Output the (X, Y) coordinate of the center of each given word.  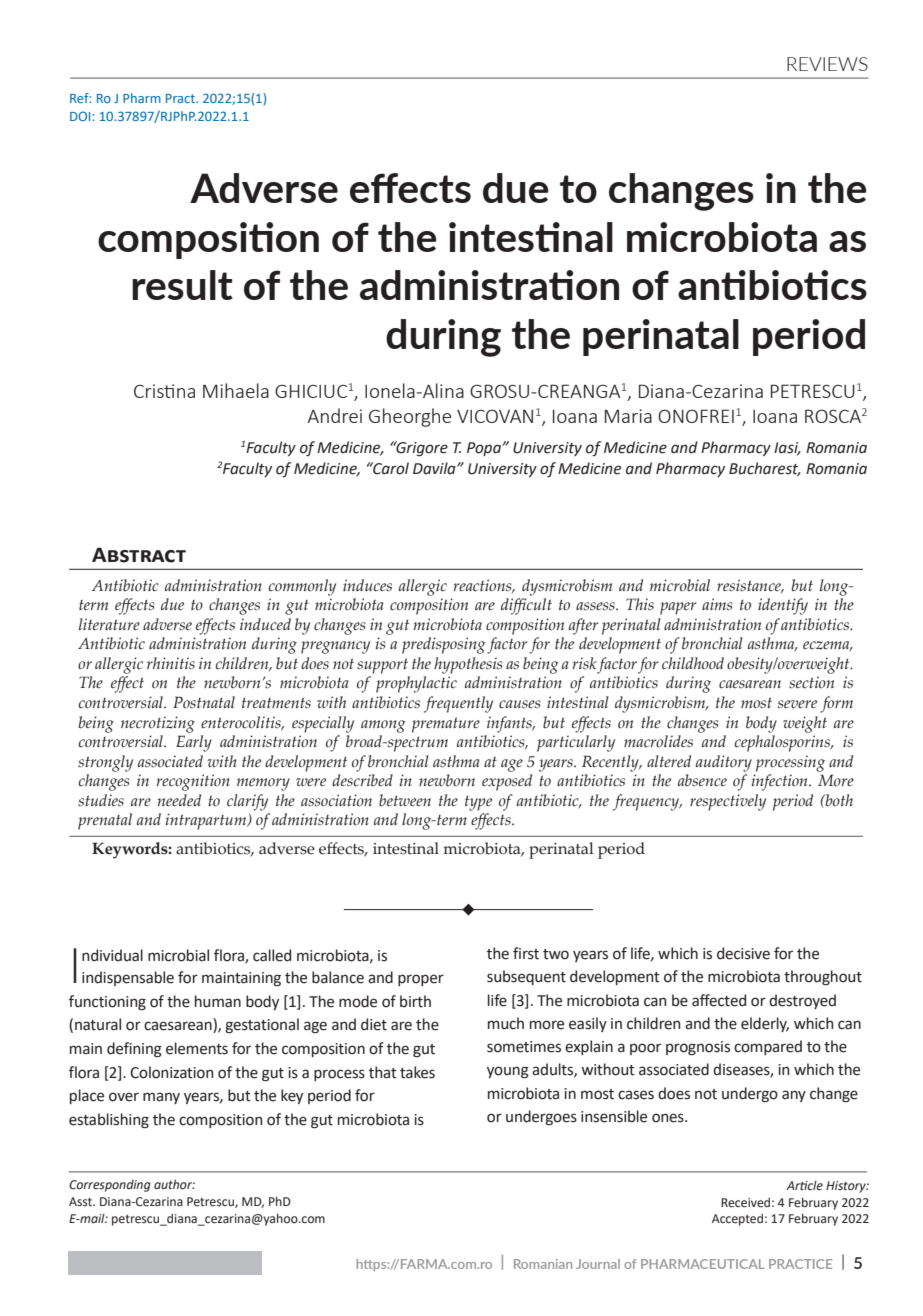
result (182, 285)
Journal (598, 1264)
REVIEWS (827, 64)
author (174, 1184)
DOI (81, 116)
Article (804, 1185)
